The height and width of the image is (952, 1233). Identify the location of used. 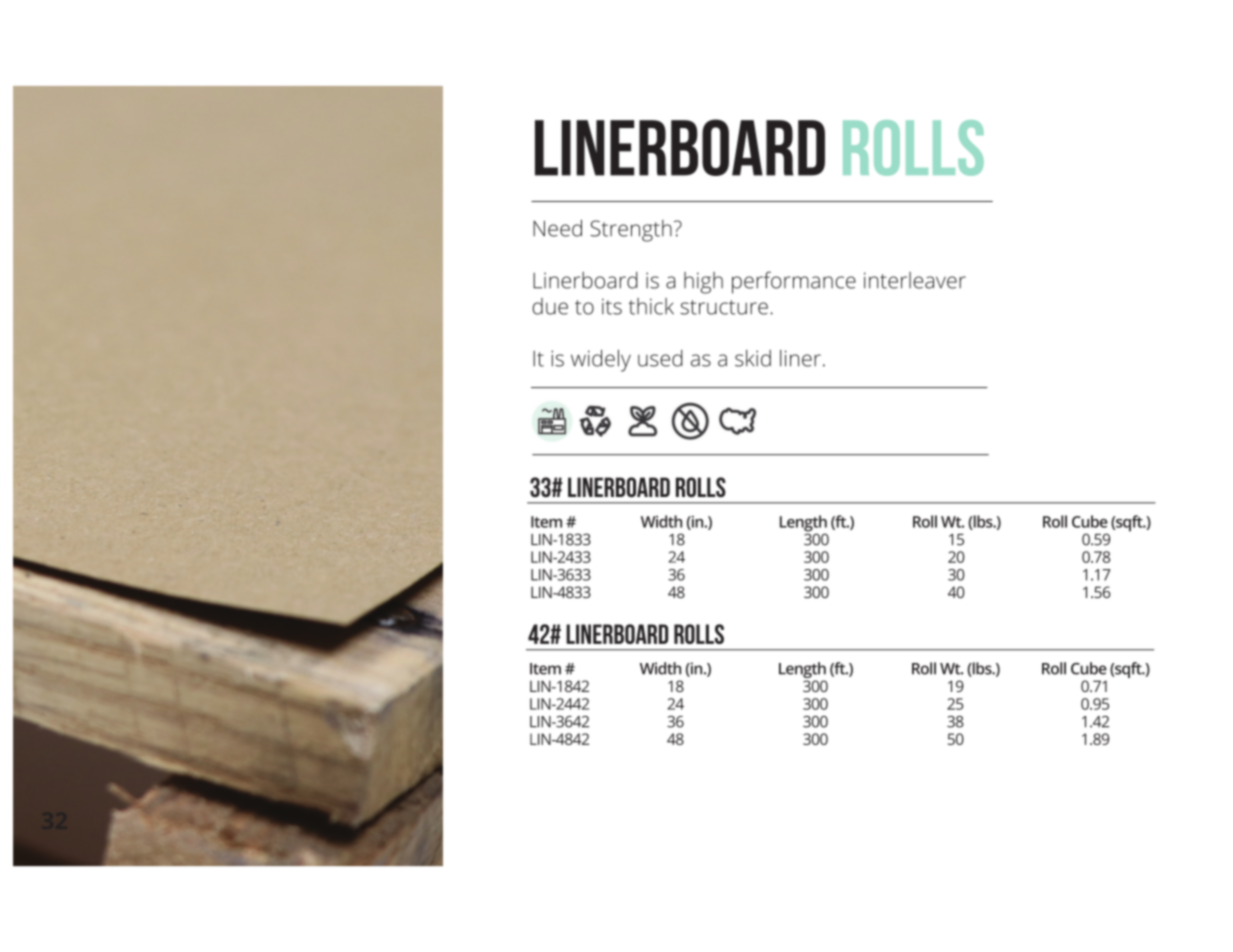
(660, 358).
